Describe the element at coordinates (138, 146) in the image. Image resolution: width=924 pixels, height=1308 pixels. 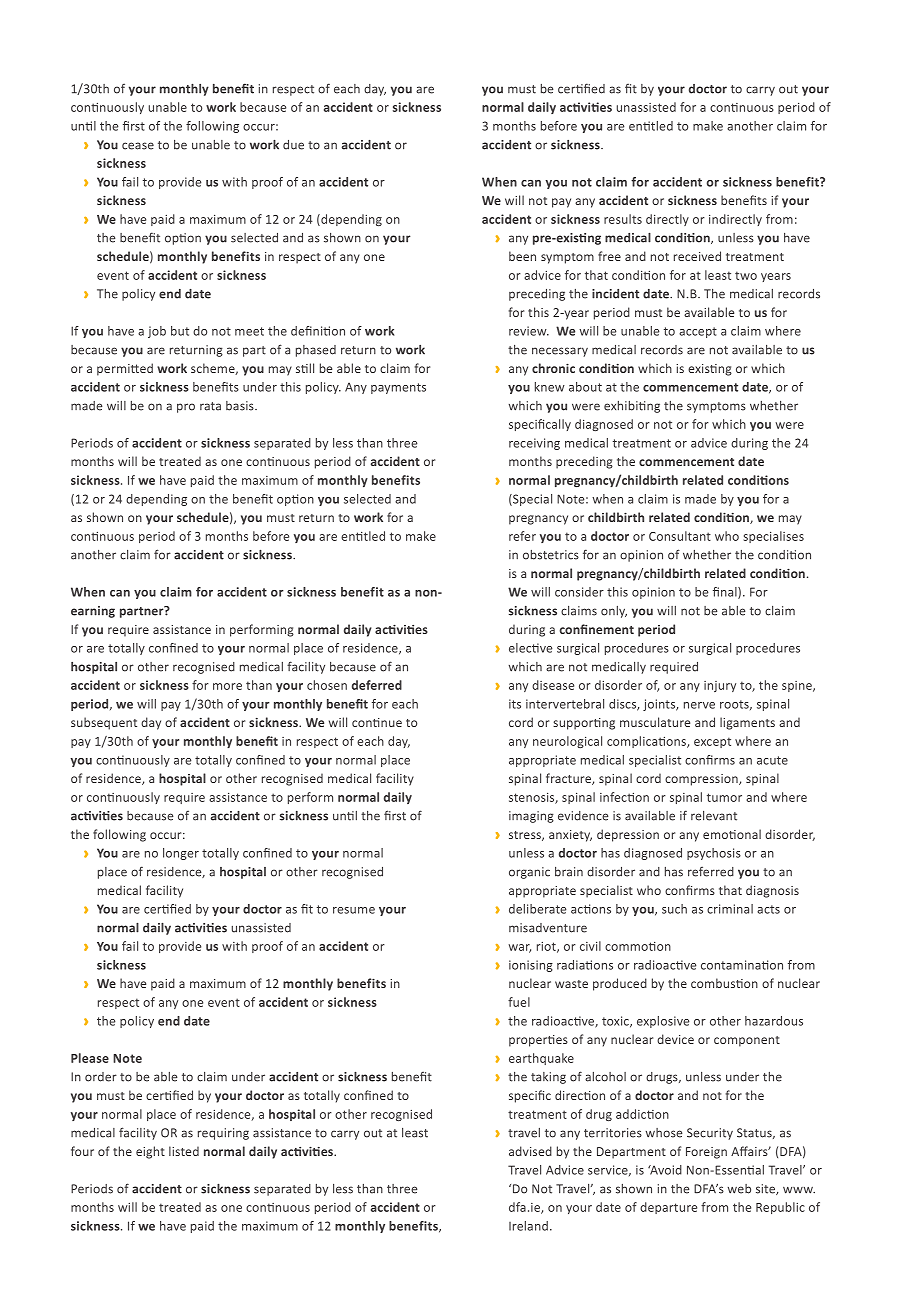
I see `cease` at that location.
